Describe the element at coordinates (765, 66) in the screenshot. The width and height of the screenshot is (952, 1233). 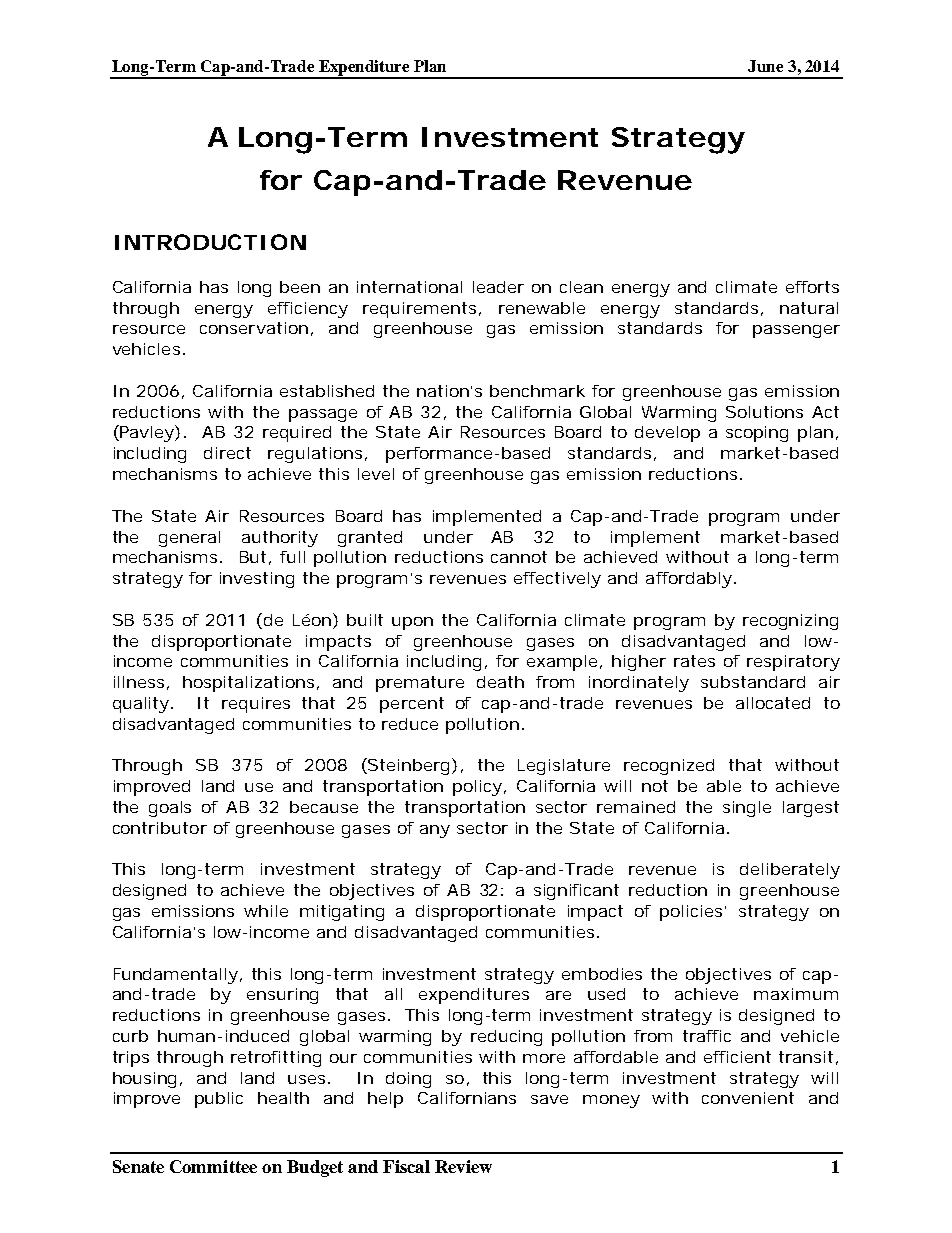
I see `June` at that location.
